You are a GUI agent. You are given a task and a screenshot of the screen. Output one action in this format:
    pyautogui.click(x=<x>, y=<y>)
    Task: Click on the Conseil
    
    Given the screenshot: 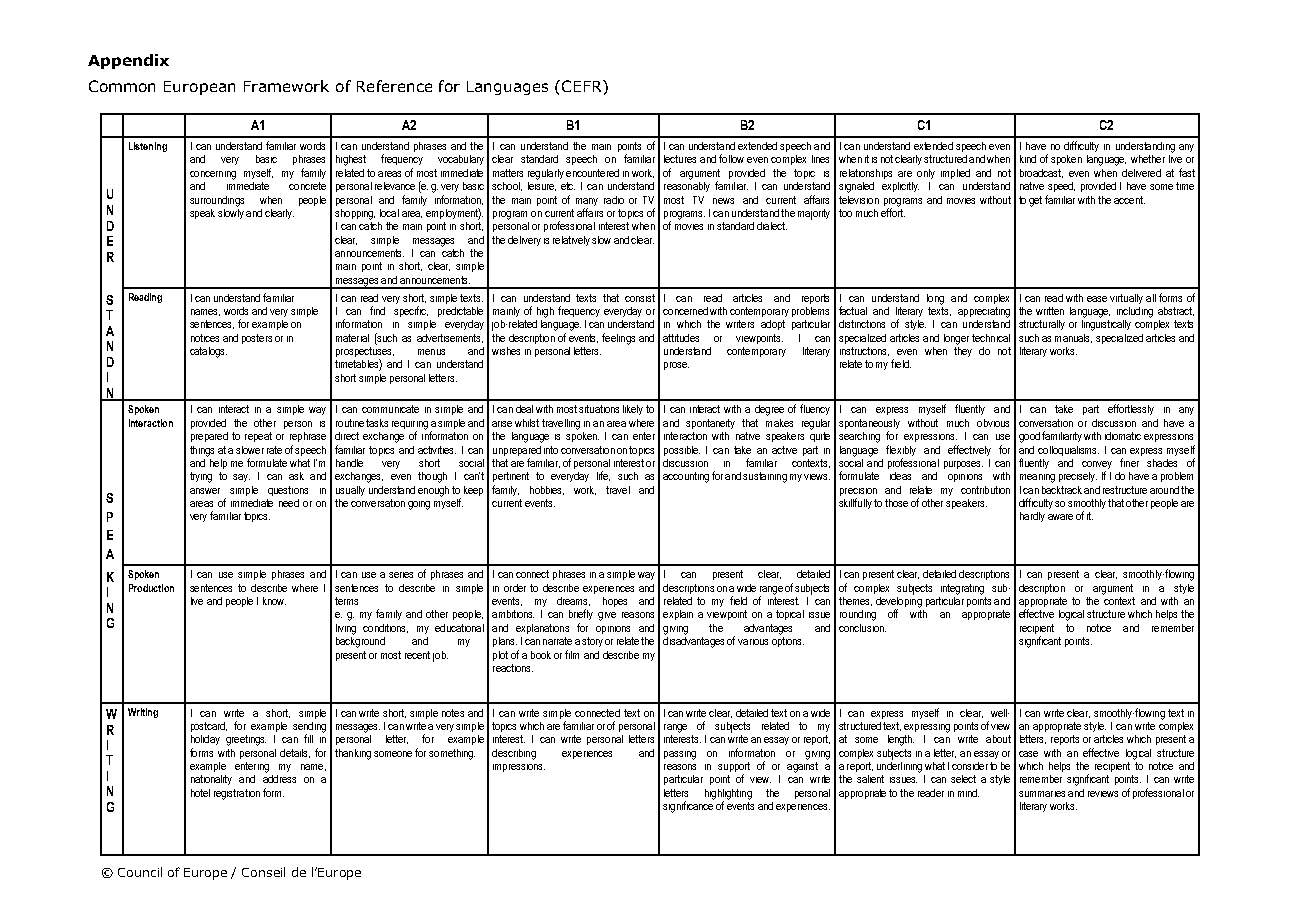 What is the action you would take?
    pyautogui.click(x=263, y=872)
